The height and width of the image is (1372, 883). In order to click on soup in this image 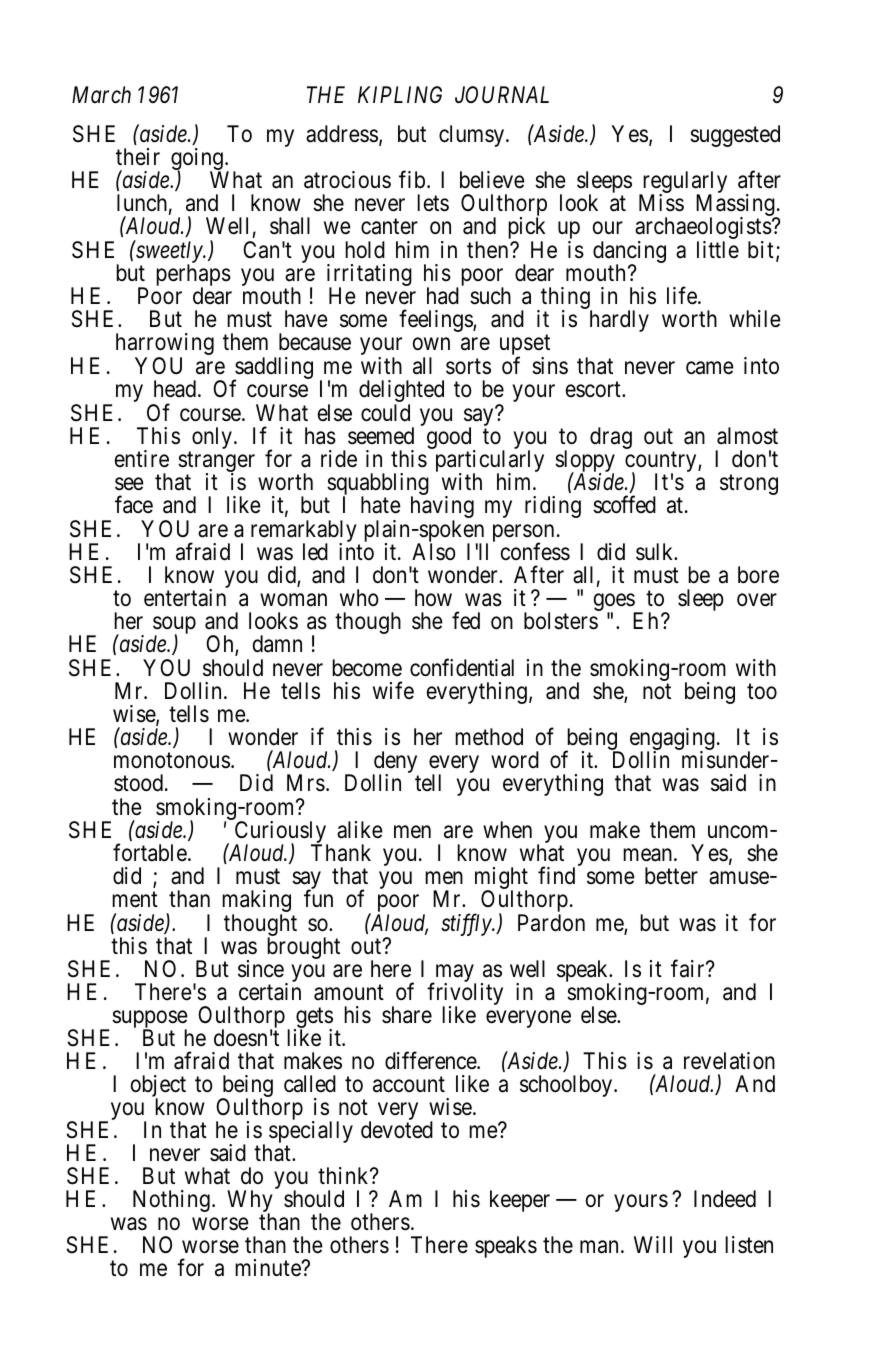, I will do `click(174, 627)`.
